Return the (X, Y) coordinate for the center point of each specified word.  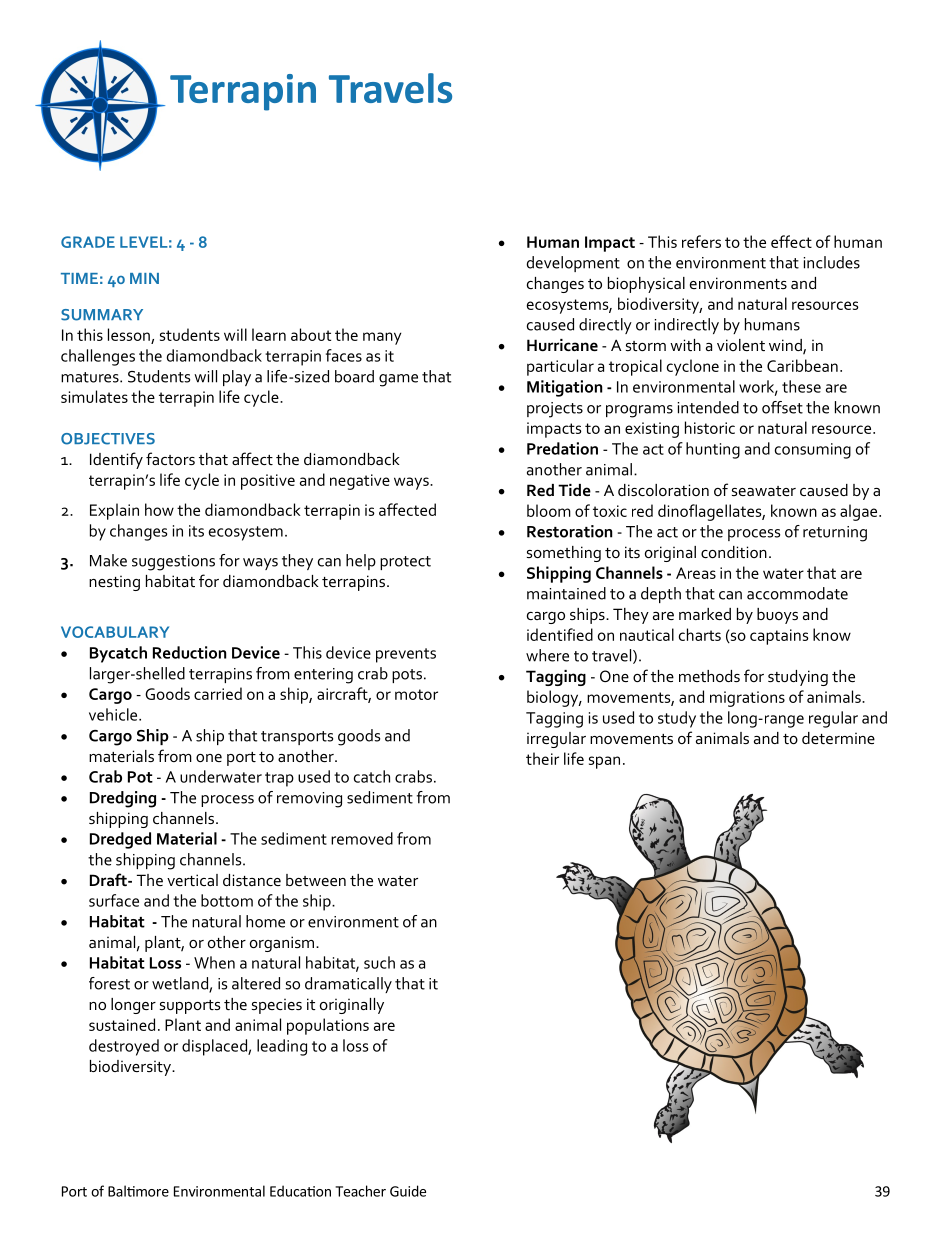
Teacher (360, 1191)
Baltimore (138, 1191)
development (573, 264)
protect (405, 563)
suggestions (173, 563)
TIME (79, 278)
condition (734, 552)
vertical (192, 880)
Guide (408, 1191)
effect (791, 241)
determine (838, 738)
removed (362, 838)
